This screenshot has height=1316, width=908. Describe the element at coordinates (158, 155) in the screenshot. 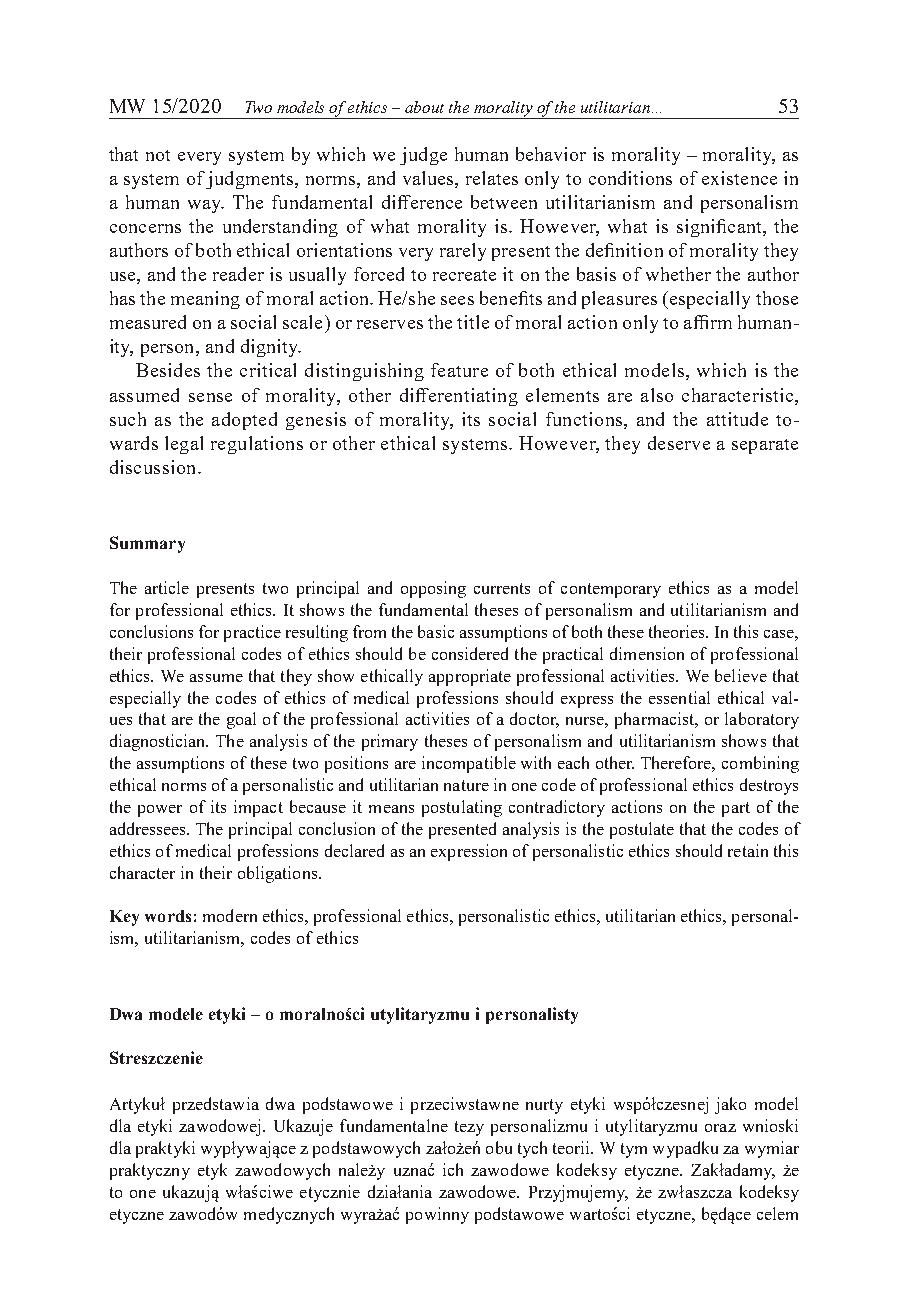

I see `not` at that location.
